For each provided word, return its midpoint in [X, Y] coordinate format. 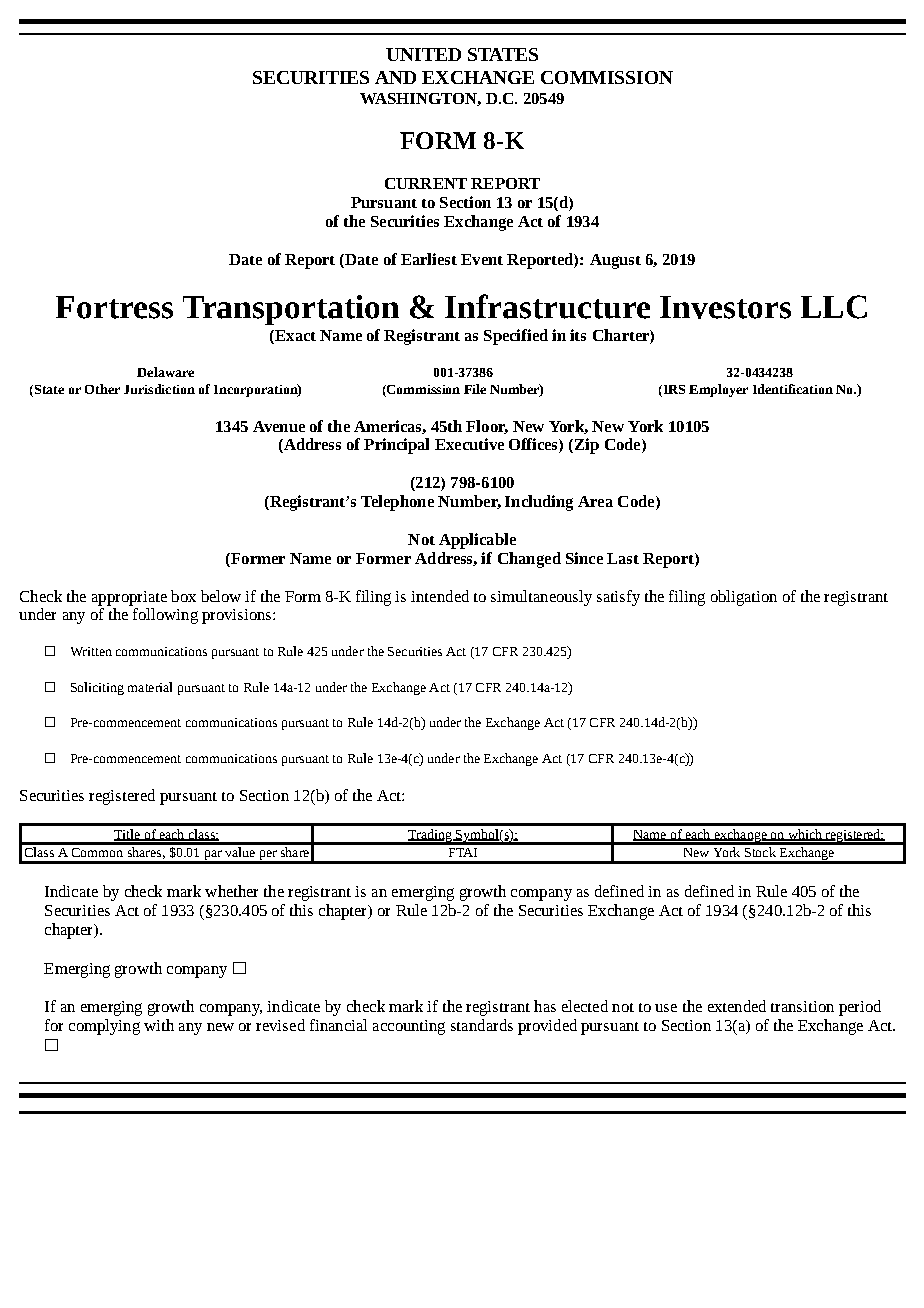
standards [482, 1025]
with [159, 1025]
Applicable [477, 541]
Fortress [114, 307]
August [615, 261]
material [150, 687]
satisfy [618, 598]
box [183, 596]
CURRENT [426, 183]
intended [440, 596]
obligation [744, 598]
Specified [516, 337]
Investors [725, 307]
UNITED [423, 54]
